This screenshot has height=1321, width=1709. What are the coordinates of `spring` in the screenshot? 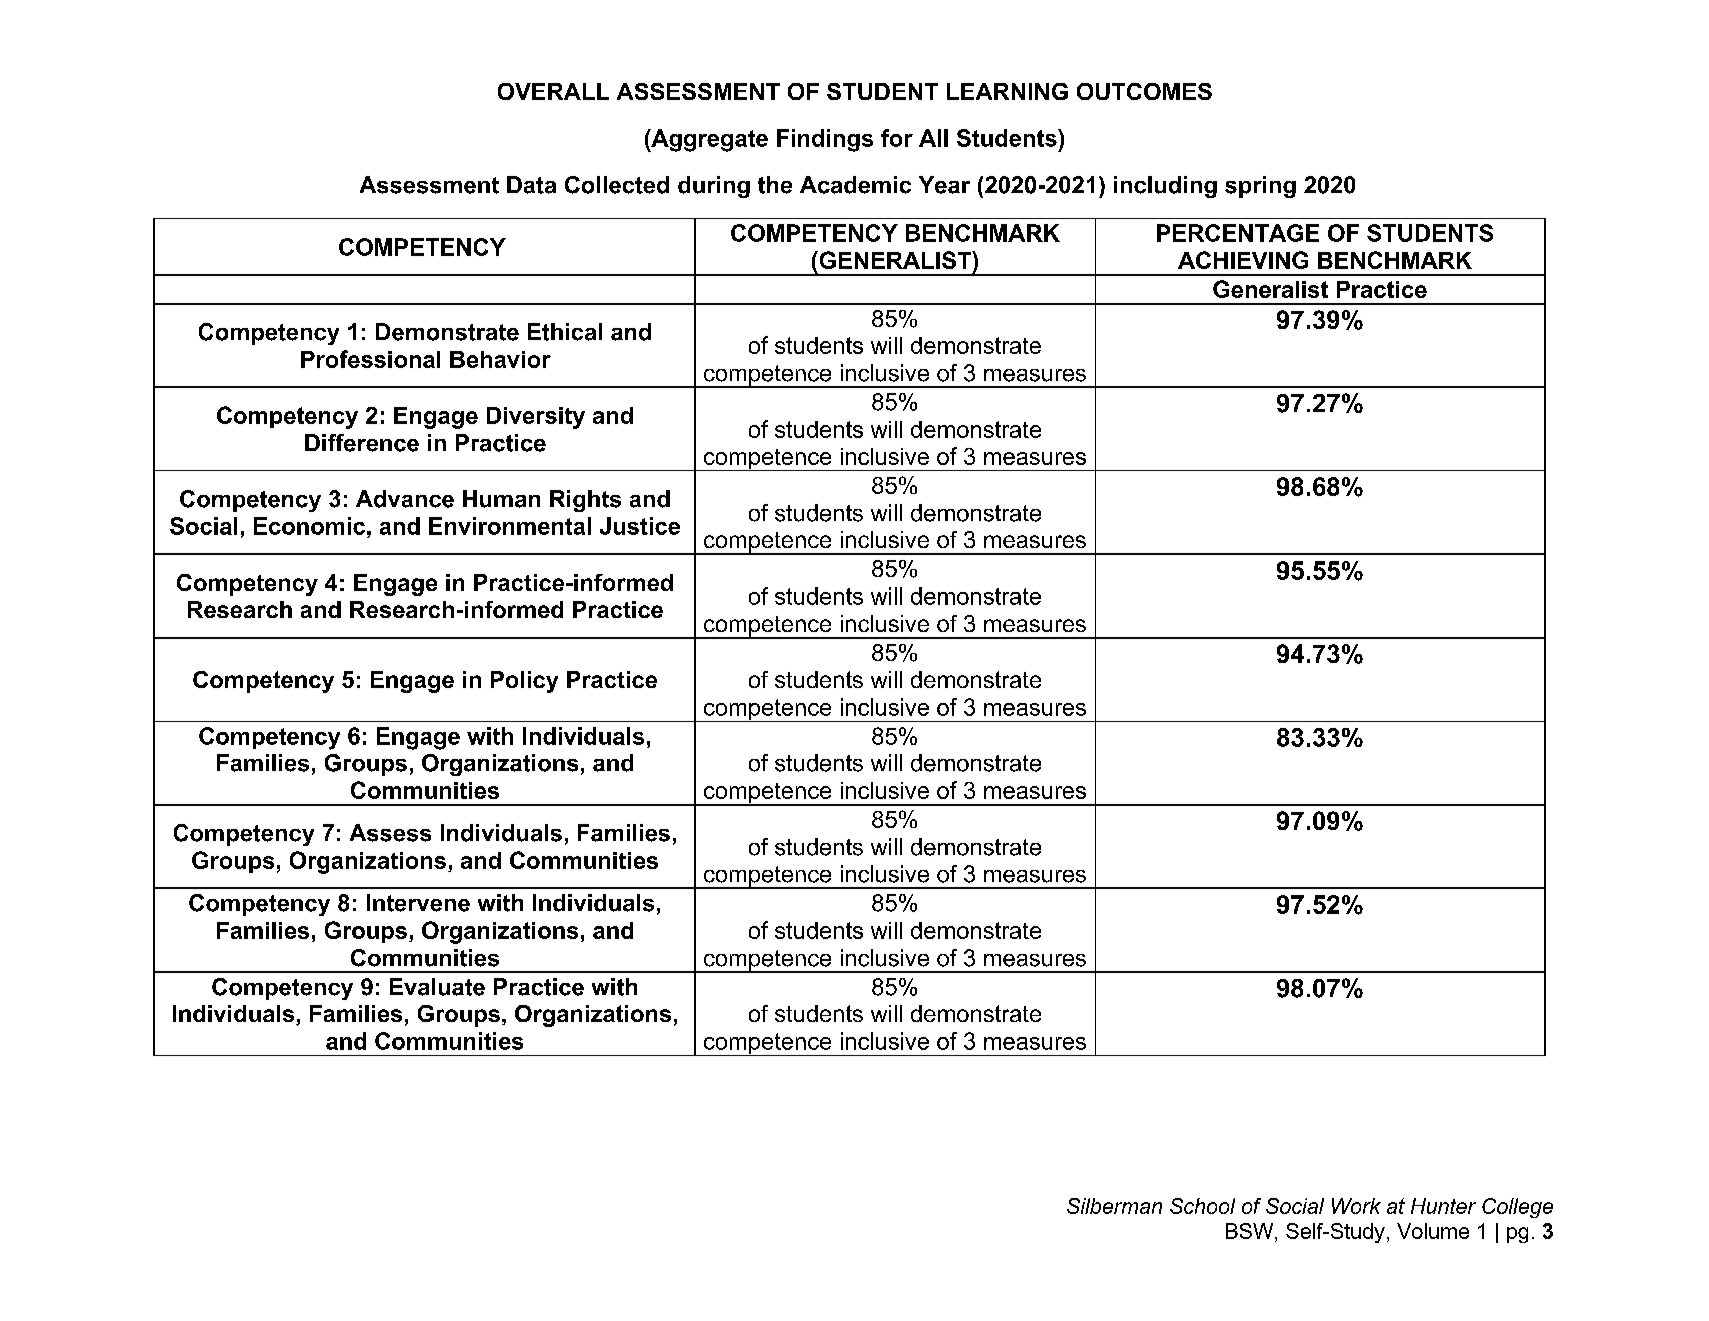 It's located at (1260, 187).
